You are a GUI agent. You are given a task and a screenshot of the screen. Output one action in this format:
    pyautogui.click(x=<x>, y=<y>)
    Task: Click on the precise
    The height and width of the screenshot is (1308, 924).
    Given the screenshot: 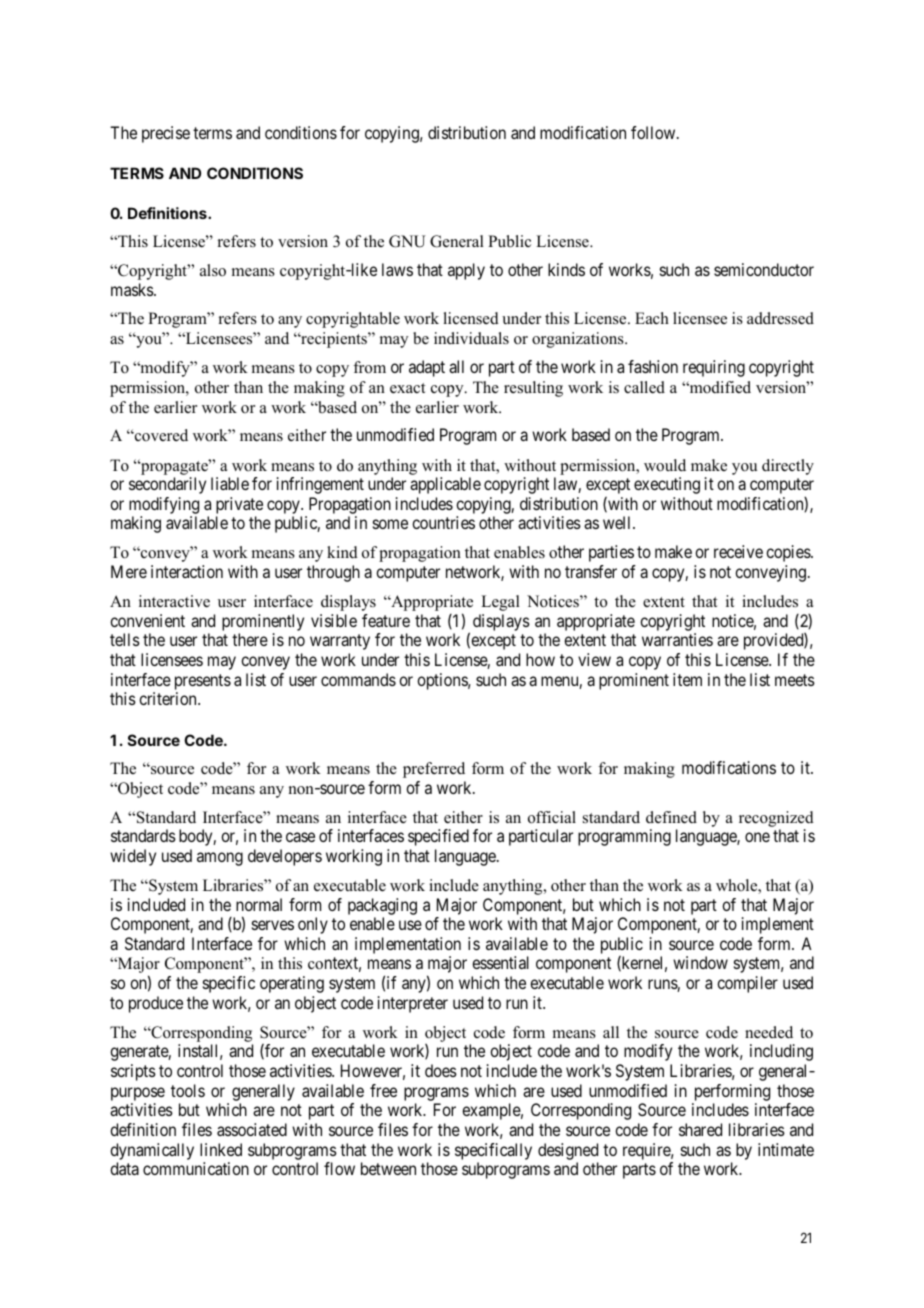 What is the action you would take?
    pyautogui.click(x=166, y=134)
